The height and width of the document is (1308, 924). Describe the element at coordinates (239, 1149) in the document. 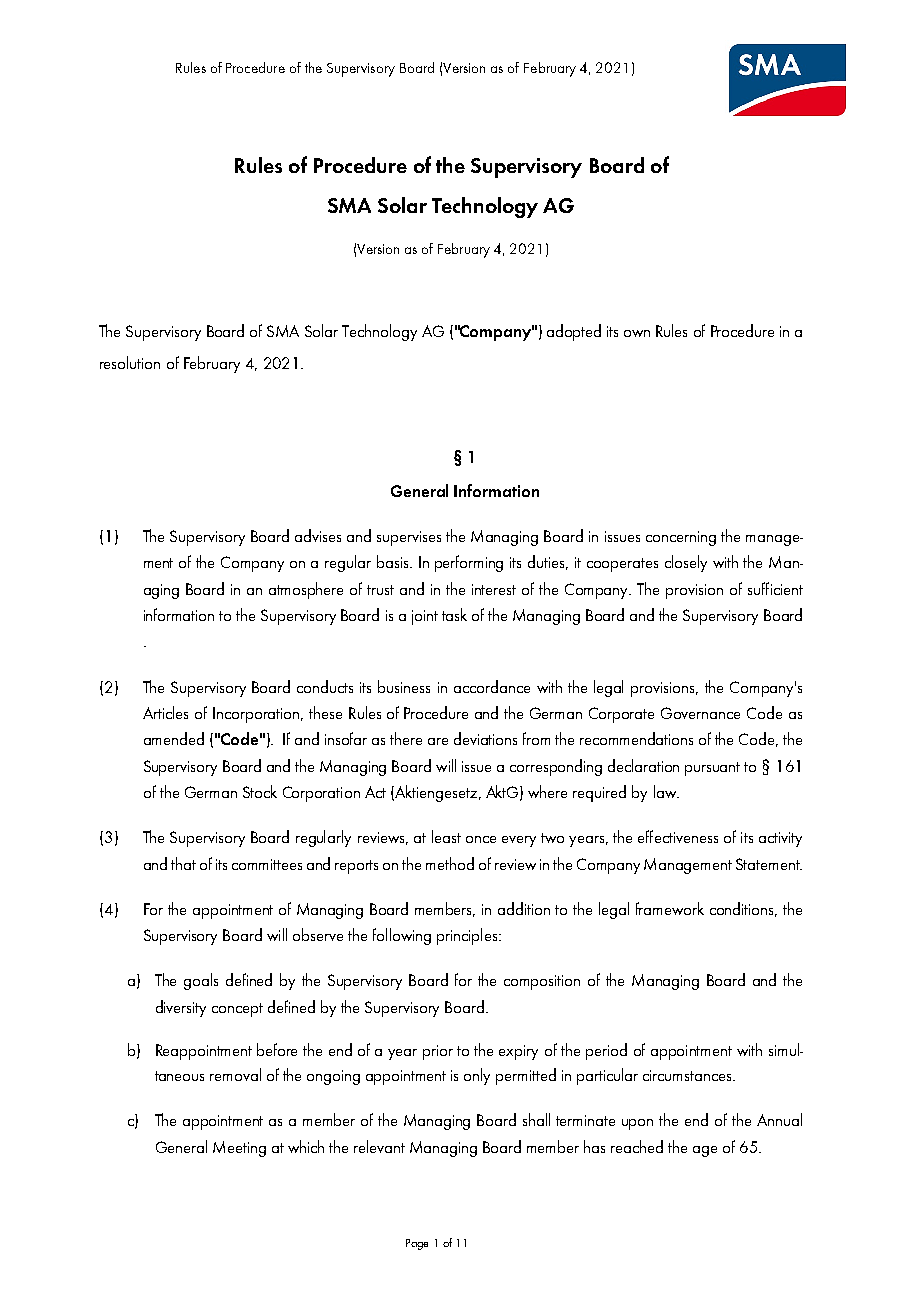

I see `Meeting` at that location.
